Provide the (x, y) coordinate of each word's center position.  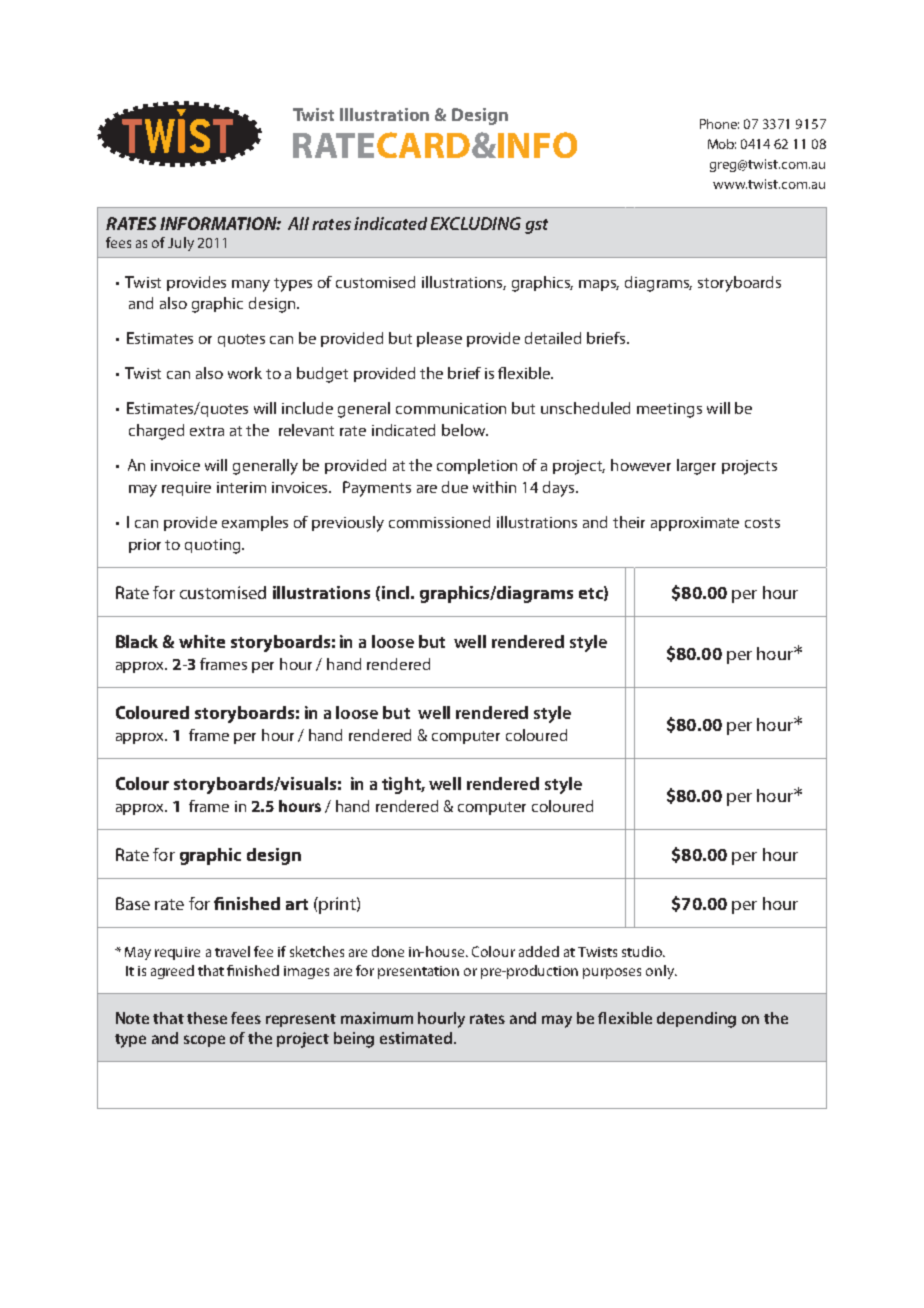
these (207, 1018)
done (388, 951)
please (439, 339)
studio (643, 951)
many (251, 286)
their (629, 522)
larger (696, 467)
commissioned (439, 522)
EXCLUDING (476, 223)
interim (241, 487)
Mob (722, 144)
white (202, 641)
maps (599, 285)
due (455, 487)
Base (133, 903)
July (181, 244)
